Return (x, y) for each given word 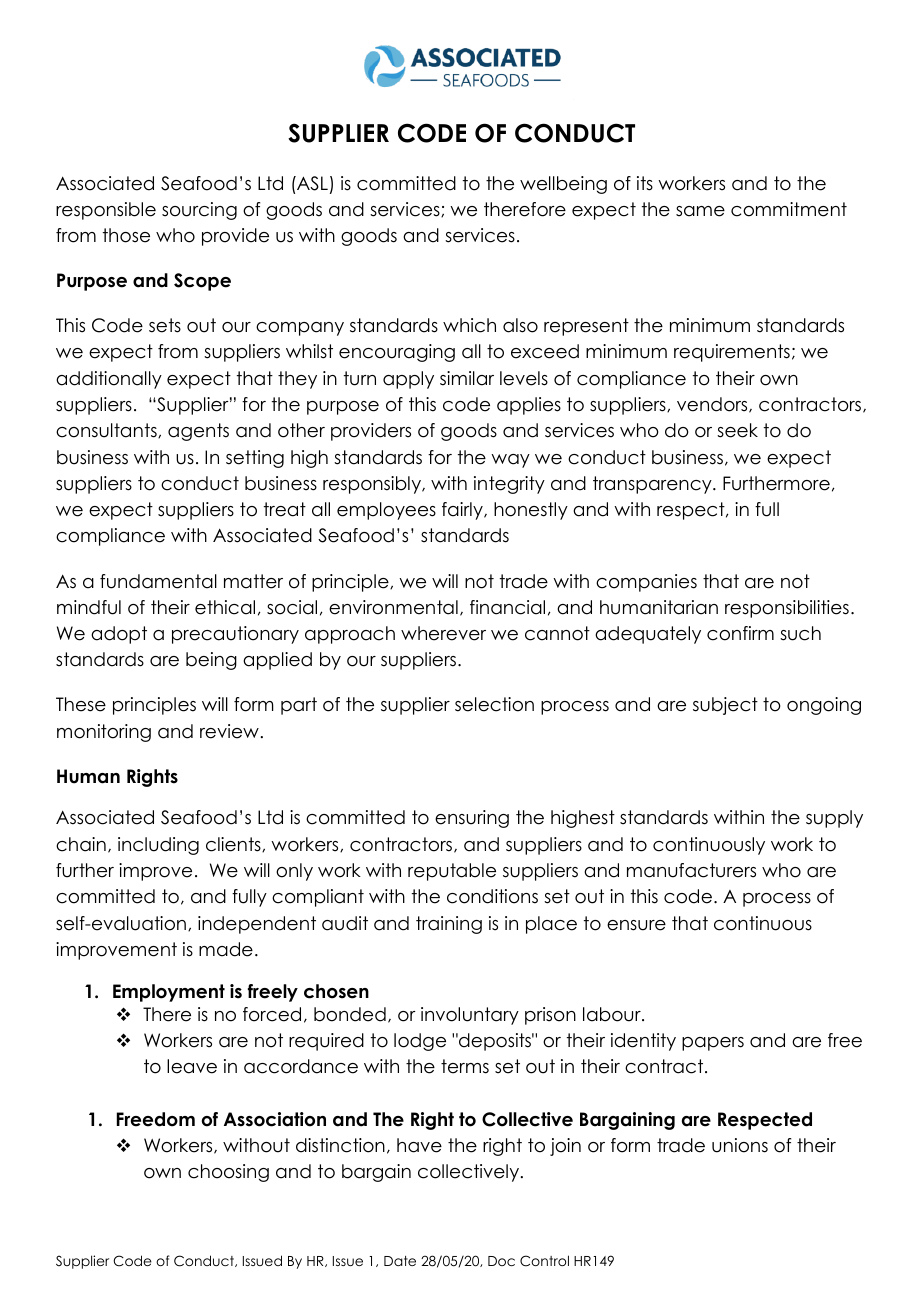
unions (740, 1145)
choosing (228, 1173)
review (229, 731)
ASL (311, 183)
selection (494, 704)
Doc (501, 1261)
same (700, 211)
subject (725, 706)
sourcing (199, 211)
